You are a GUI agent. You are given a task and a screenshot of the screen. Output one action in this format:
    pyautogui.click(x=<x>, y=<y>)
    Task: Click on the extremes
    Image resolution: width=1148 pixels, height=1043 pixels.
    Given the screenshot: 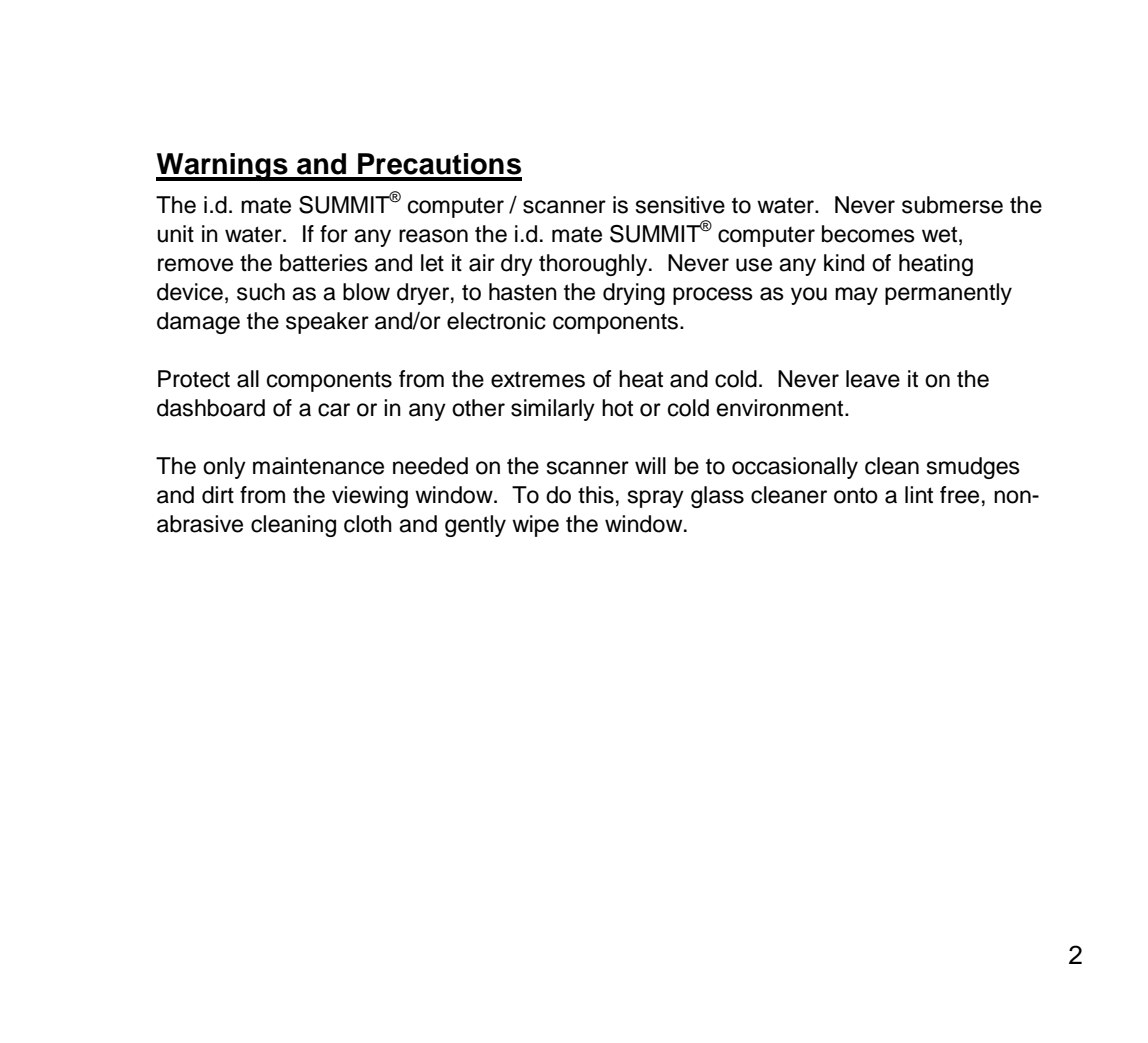 What is the action you would take?
    pyautogui.click(x=538, y=380)
